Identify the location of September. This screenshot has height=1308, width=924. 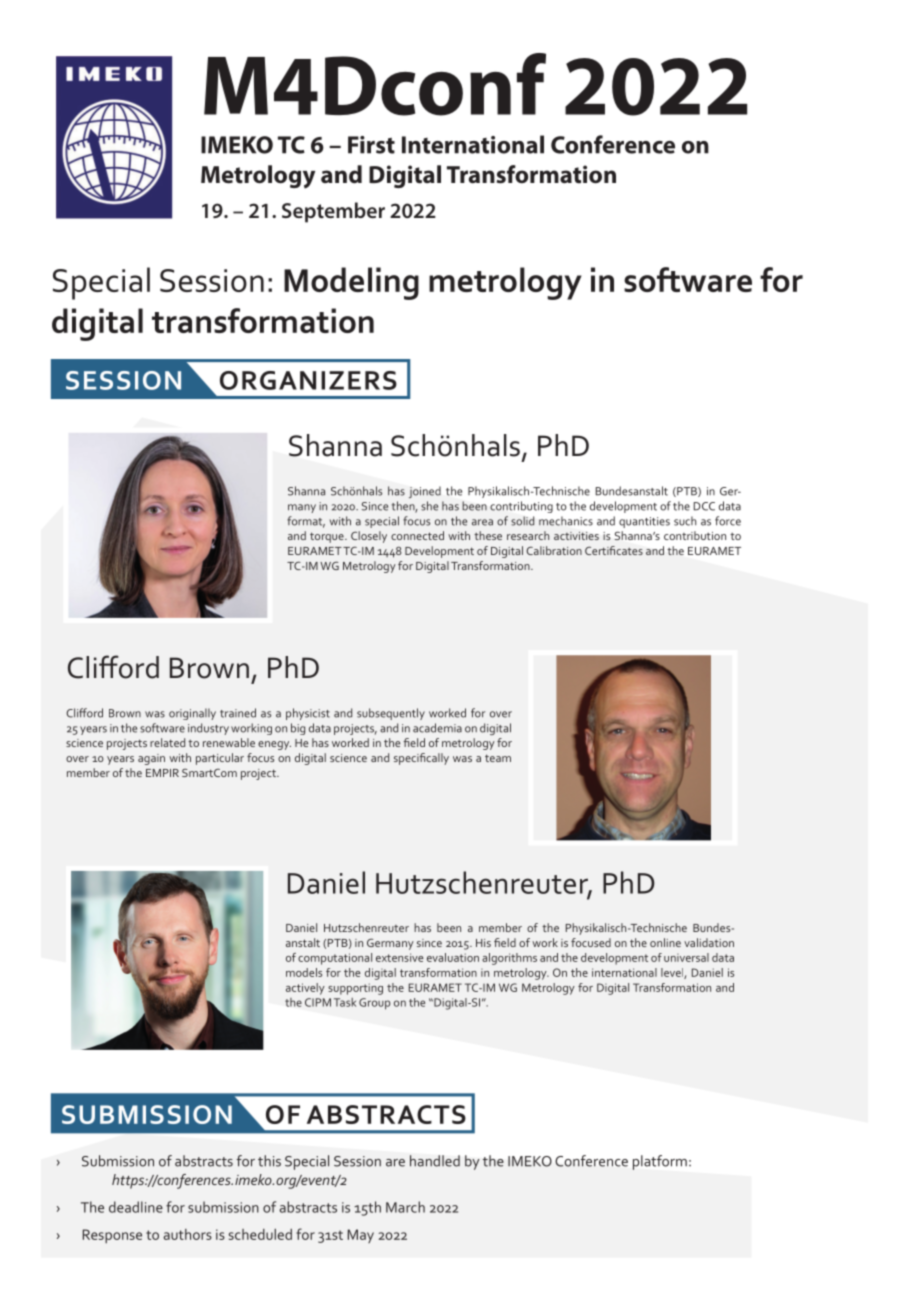
(333, 212).
